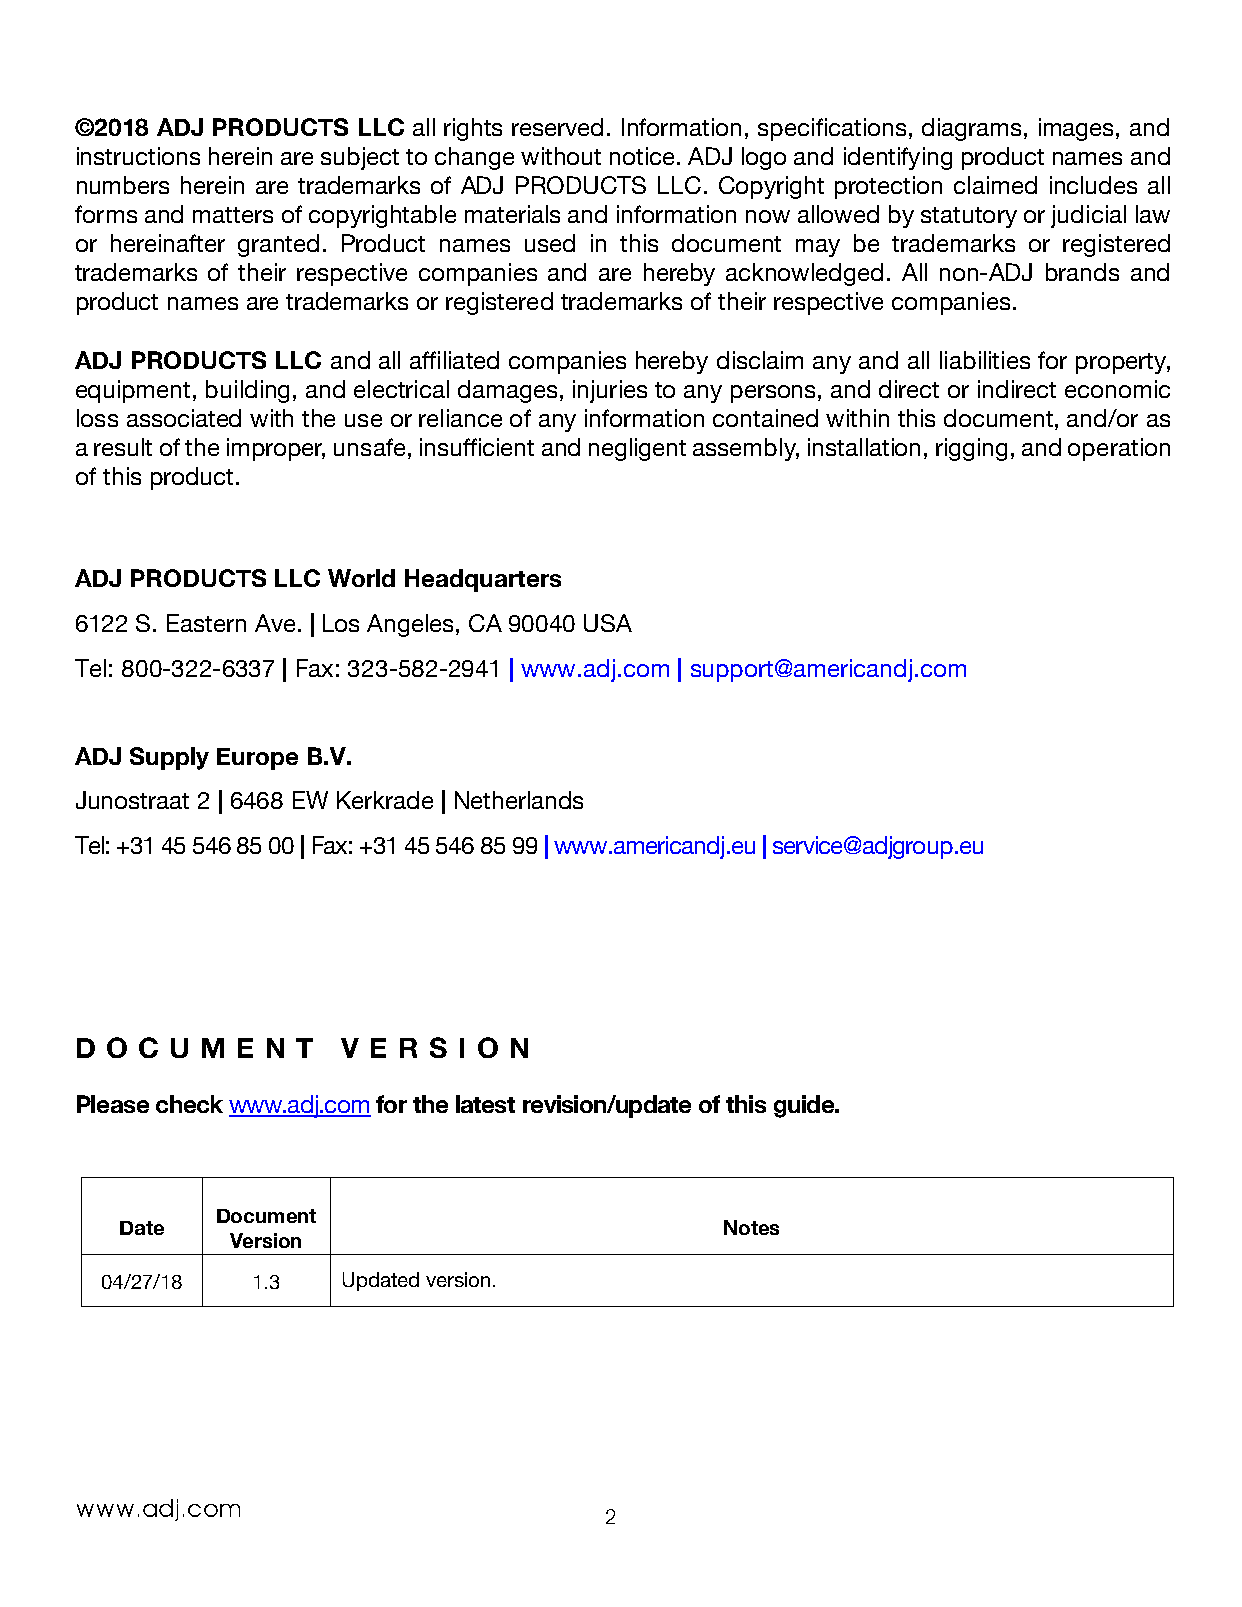 This screenshot has height=1607, width=1242. What do you see at coordinates (642, 156) in the screenshot?
I see `notice` at bounding box center [642, 156].
